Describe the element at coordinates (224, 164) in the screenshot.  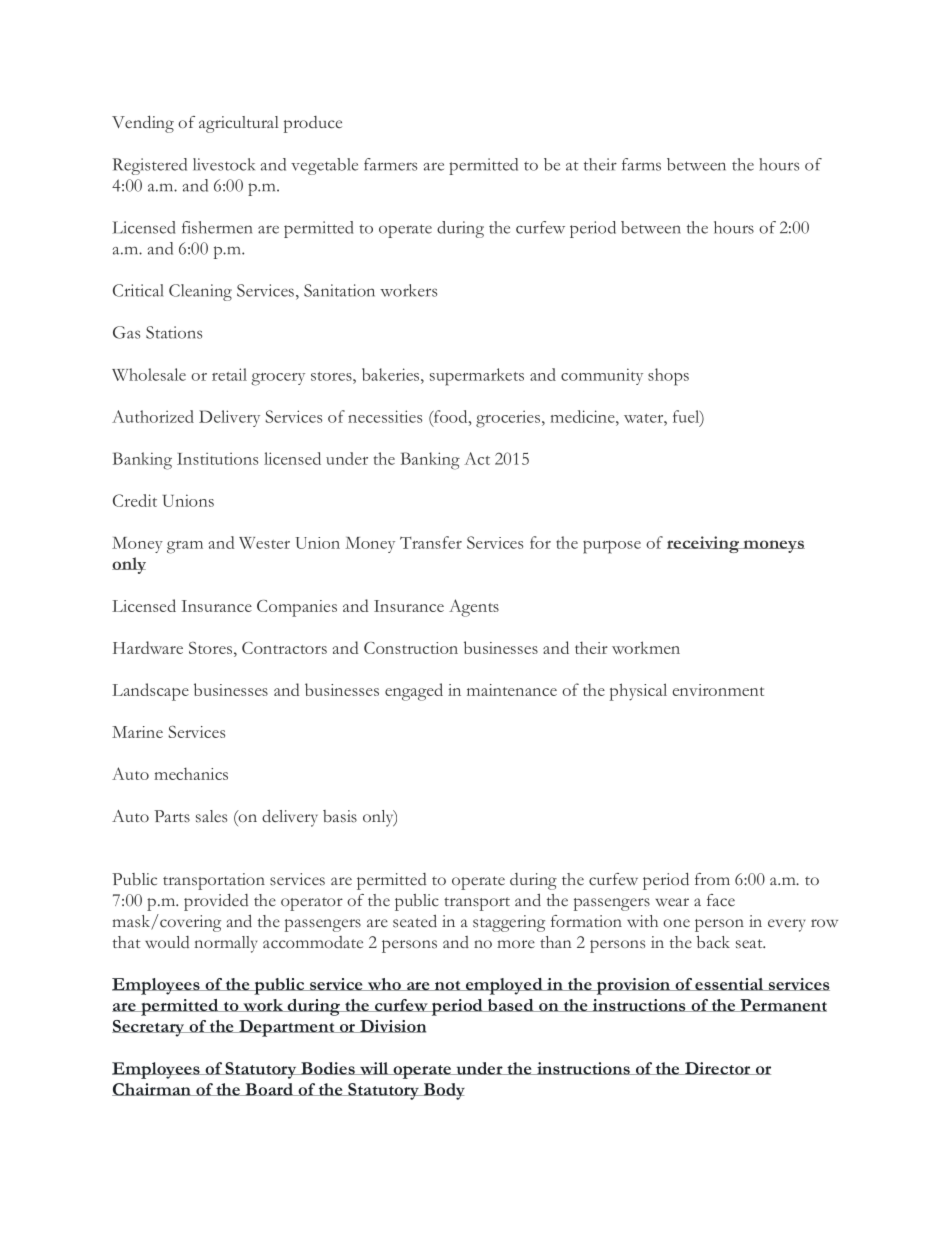
I see `livestock` at that location.
